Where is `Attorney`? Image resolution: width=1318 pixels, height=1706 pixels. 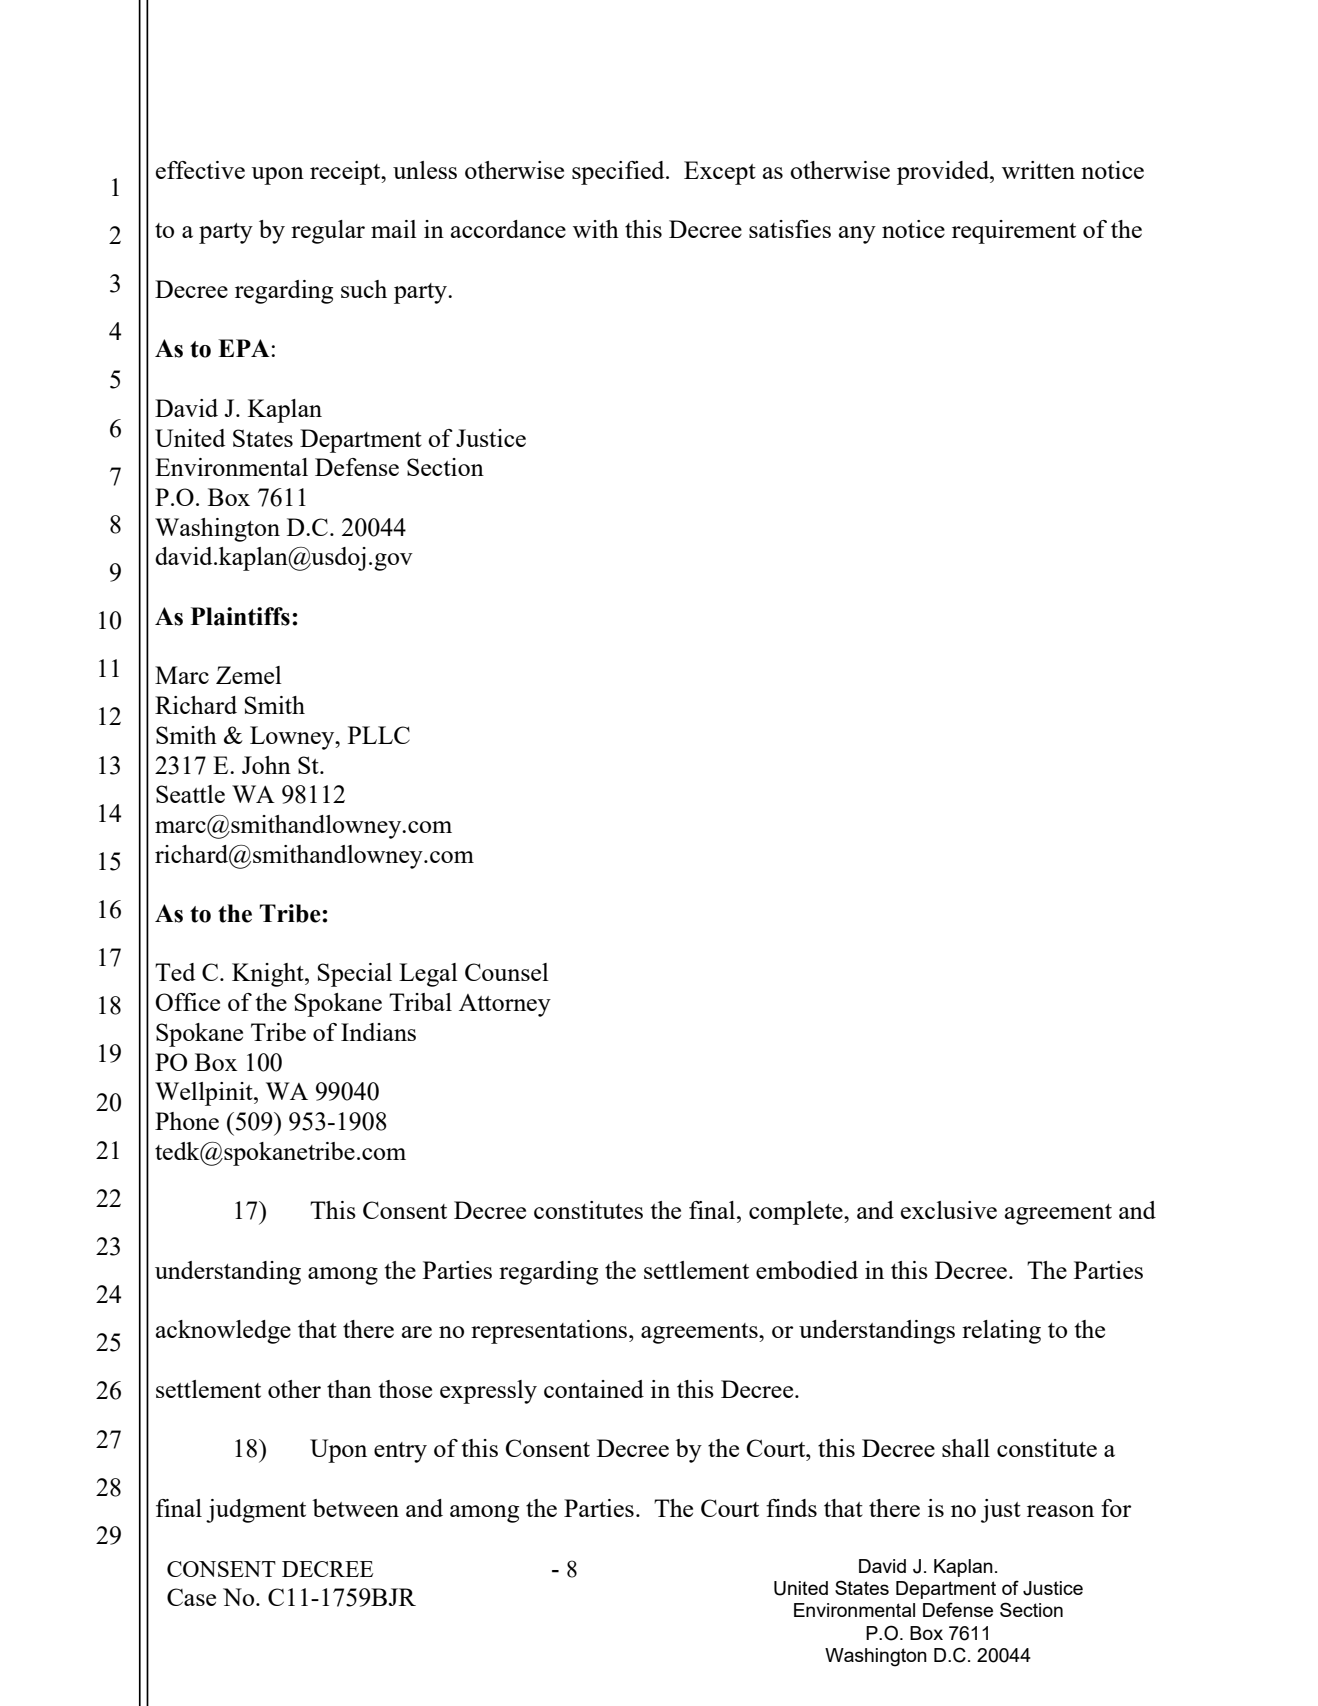 Attorney is located at coordinates (505, 1005).
